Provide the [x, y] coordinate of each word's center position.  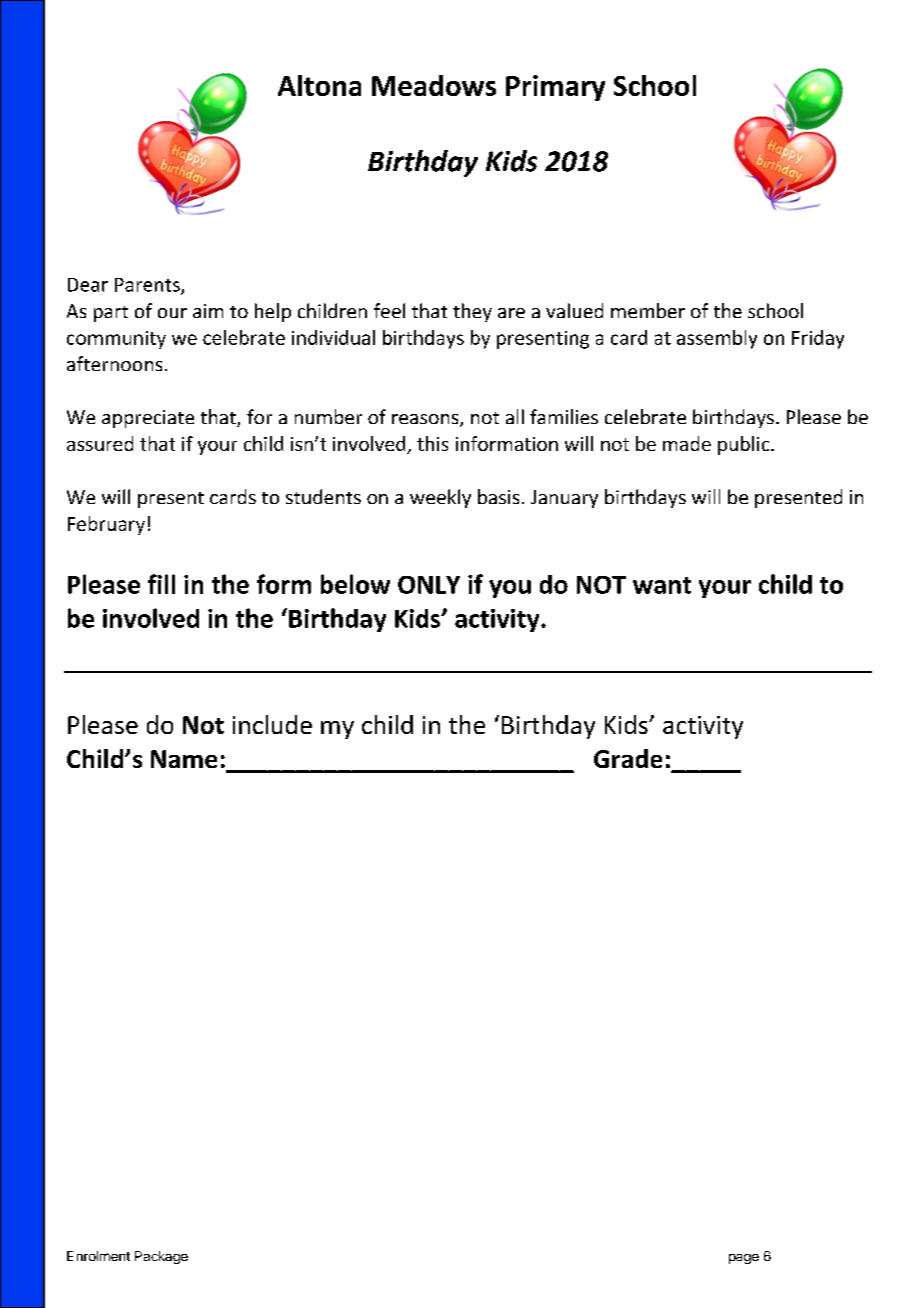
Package [161, 1257]
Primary [555, 88]
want [662, 585]
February [106, 525]
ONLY [429, 585]
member [648, 310]
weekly [440, 498]
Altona [319, 85]
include [272, 724]
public [745, 445]
